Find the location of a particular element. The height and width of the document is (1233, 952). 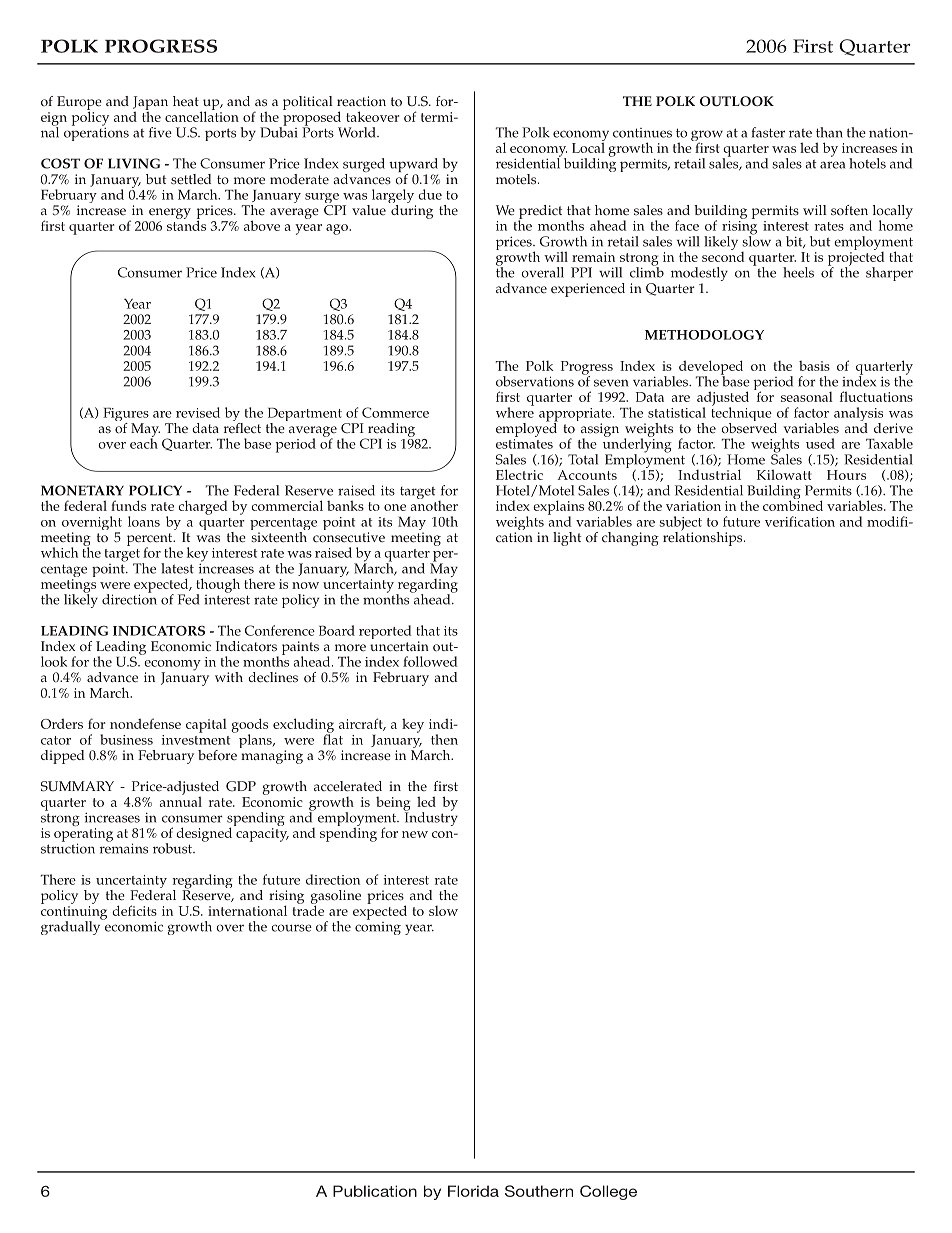

College is located at coordinates (608, 1192).
